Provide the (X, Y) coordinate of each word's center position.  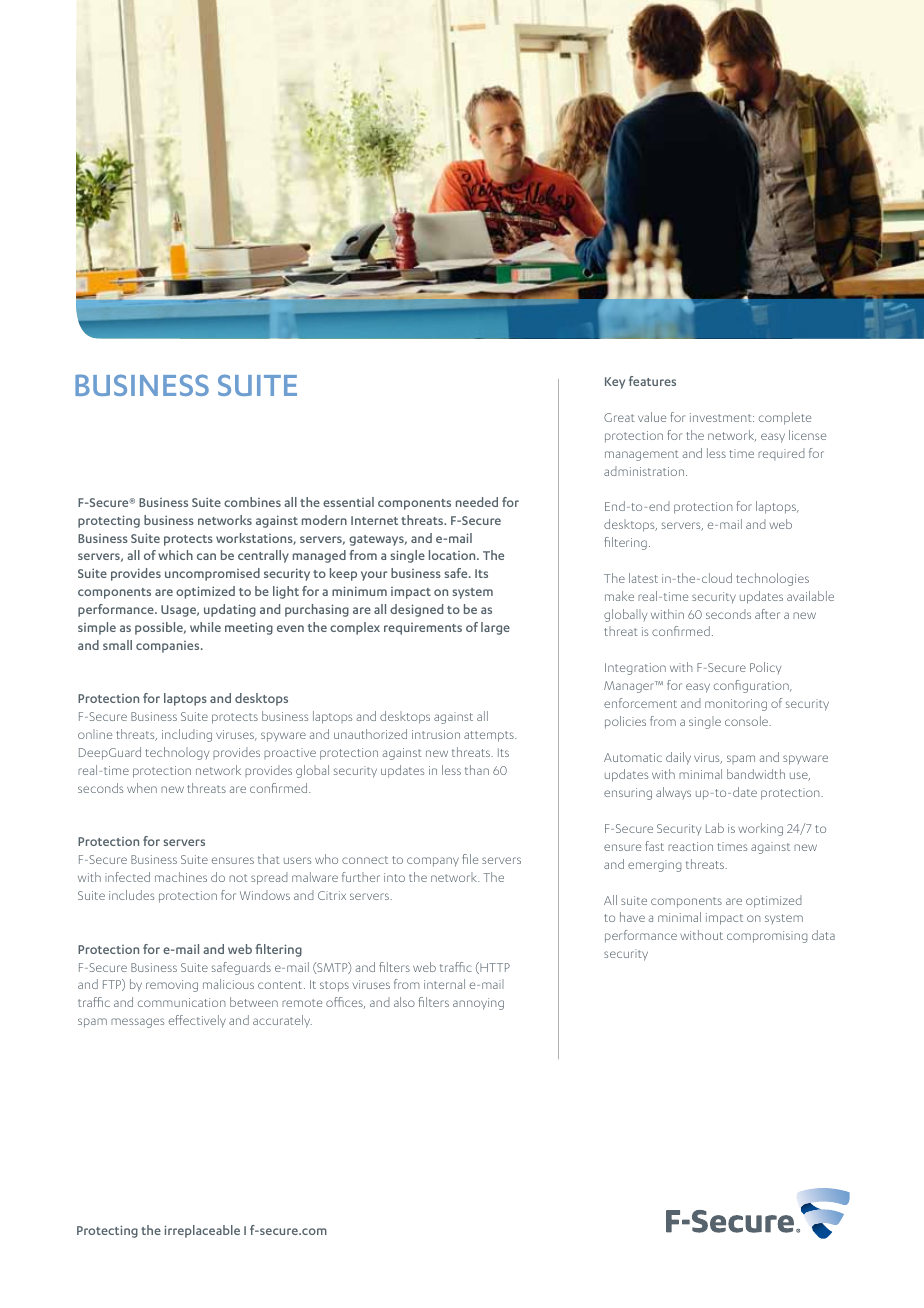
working (760, 829)
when (142, 788)
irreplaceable (202, 1231)
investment (722, 417)
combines (252, 502)
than (477, 770)
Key (615, 383)
